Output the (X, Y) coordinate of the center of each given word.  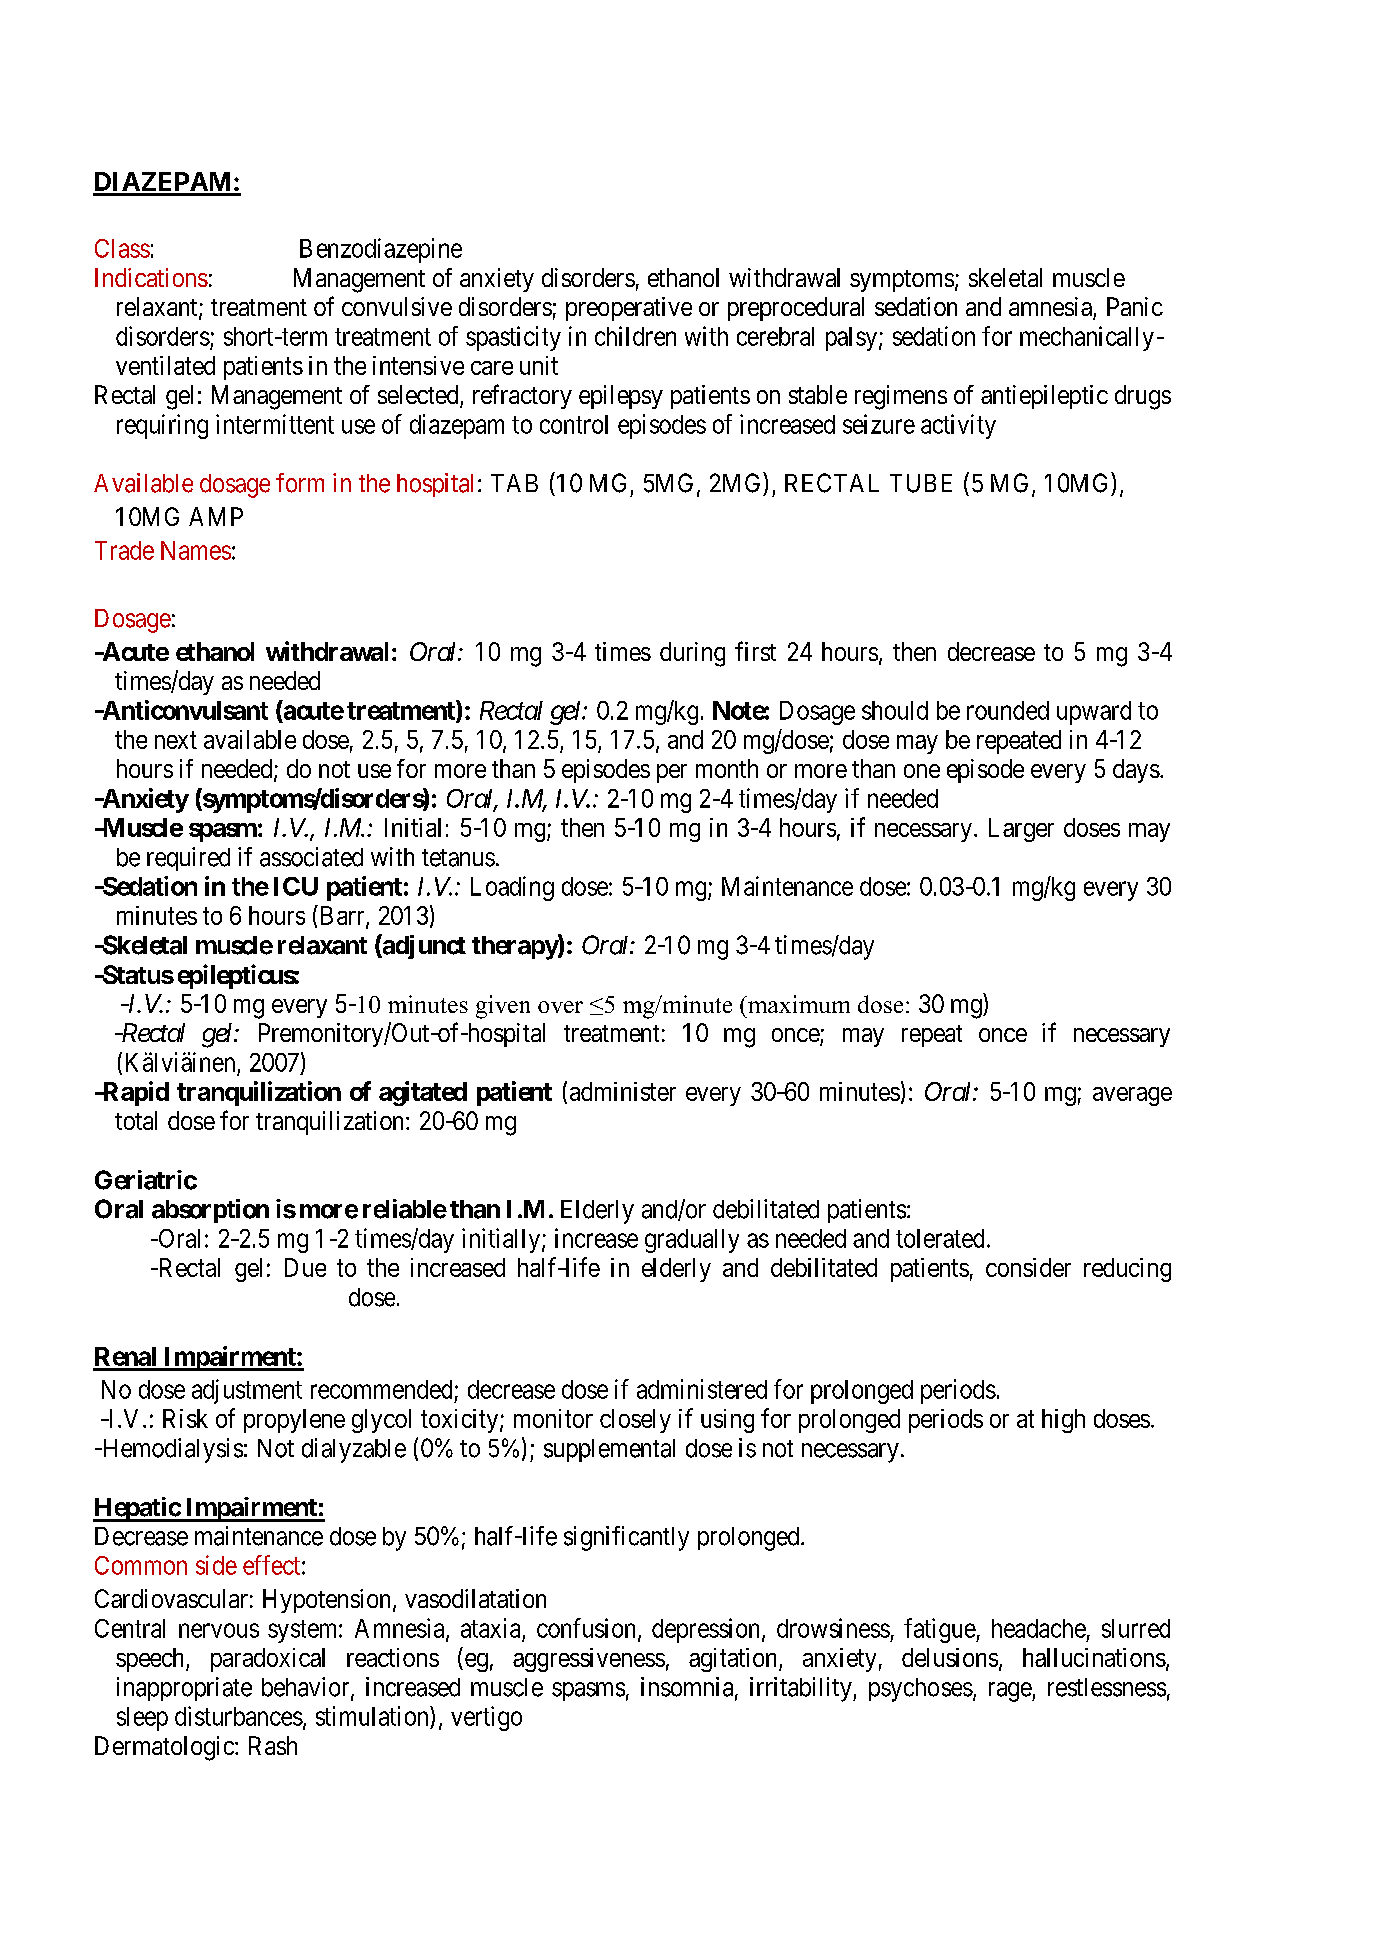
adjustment (247, 1391)
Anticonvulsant (184, 710)
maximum (798, 1004)
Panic (1135, 306)
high (1063, 1421)
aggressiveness (589, 1660)
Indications (151, 277)
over (560, 1007)
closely (635, 1421)
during (692, 654)
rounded (1008, 710)
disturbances (239, 1716)
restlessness (1107, 1687)
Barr (342, 916)
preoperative (629, 309)
